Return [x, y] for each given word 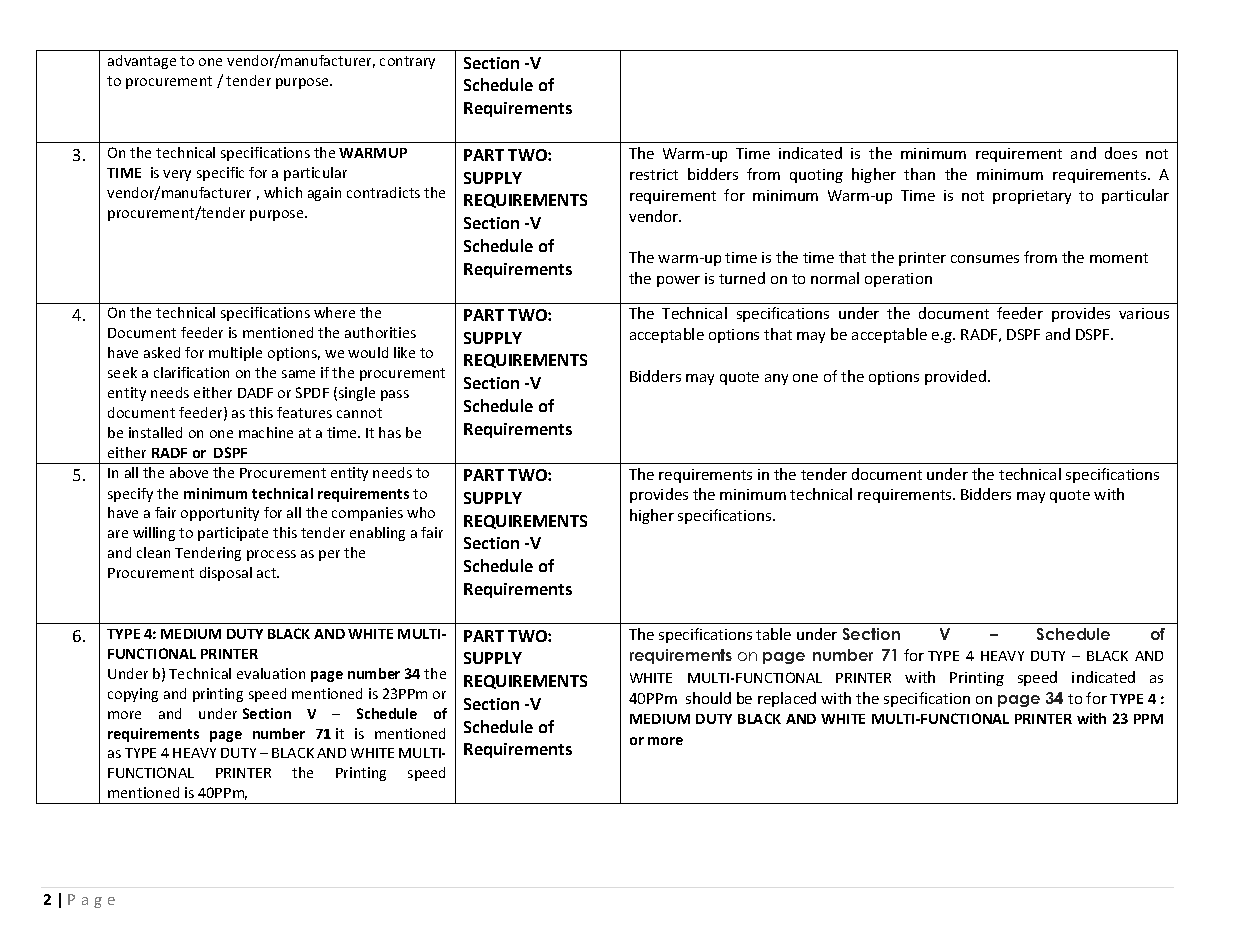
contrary [407, 62]
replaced [787, 699]
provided [955, 377]
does [1121, 153]
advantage [142, 62]
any [776, 379]
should [708, 698]
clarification [191, 372]
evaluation [271, 673]
